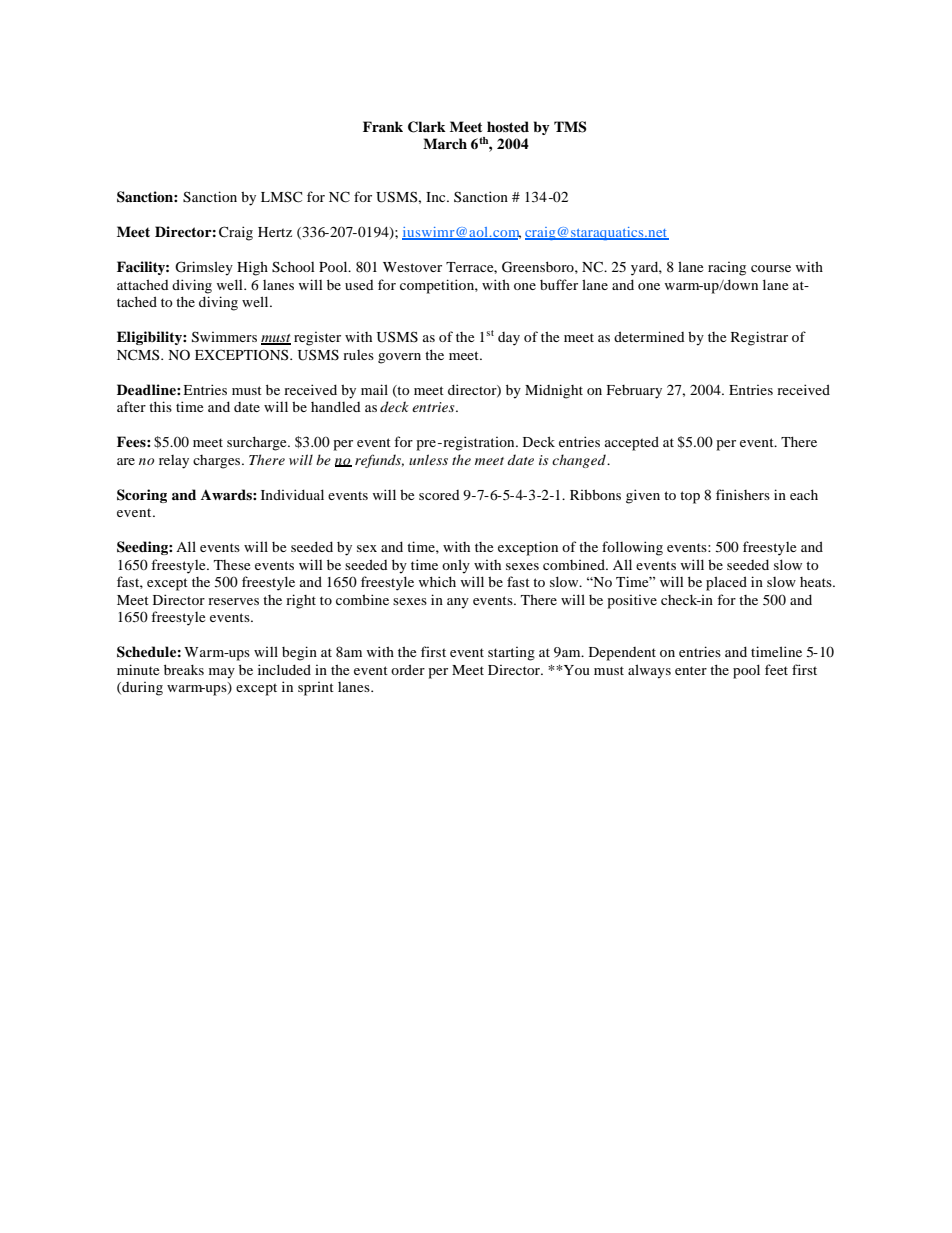 Image resolution: width=952 pixels, height=1233 pixels. What do you see at coordinates (634, 392) in the screenshot?
I see `February` at bounding box center [634, 392].
